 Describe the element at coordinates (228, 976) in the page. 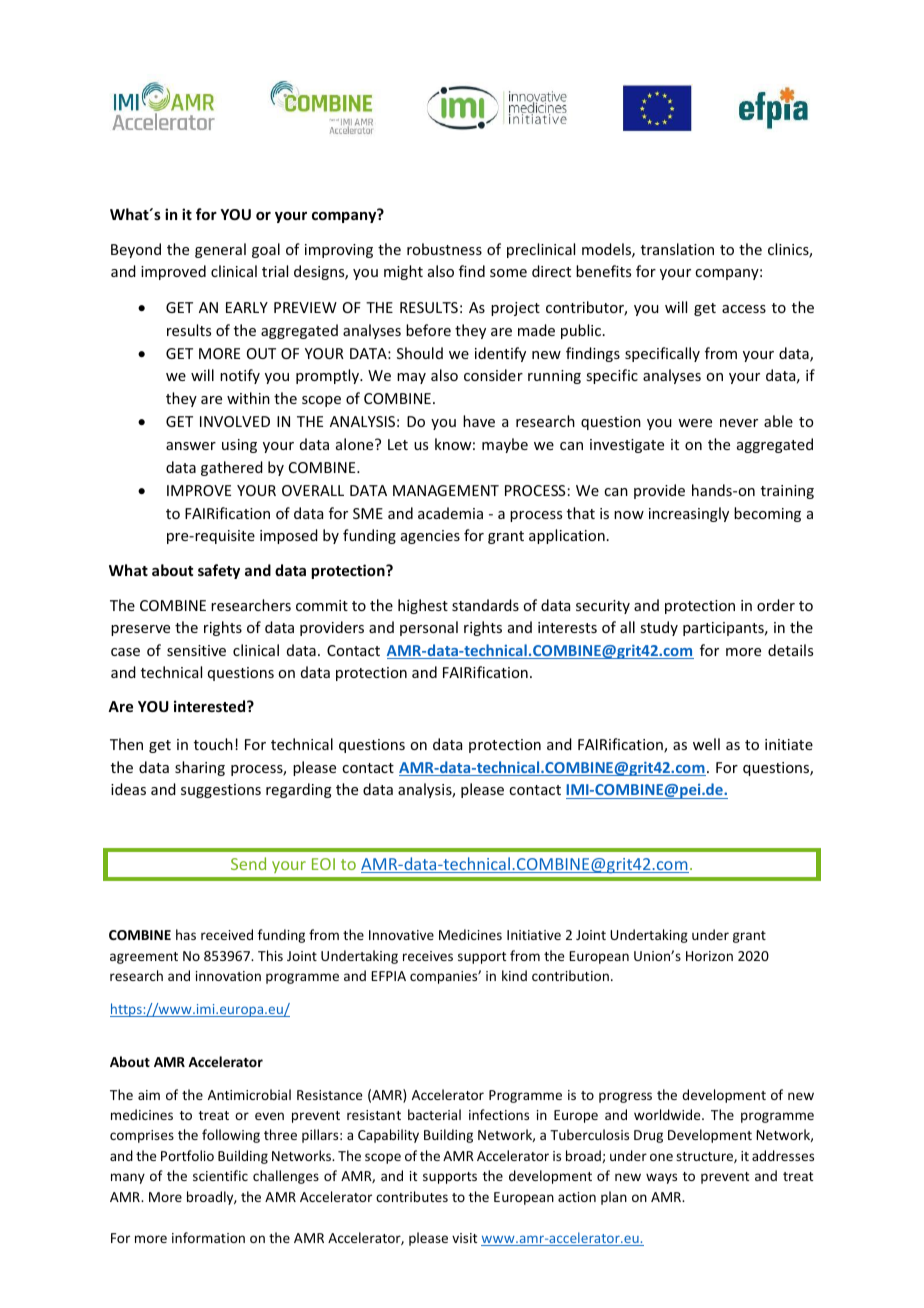

I see `innovation` at that location.
